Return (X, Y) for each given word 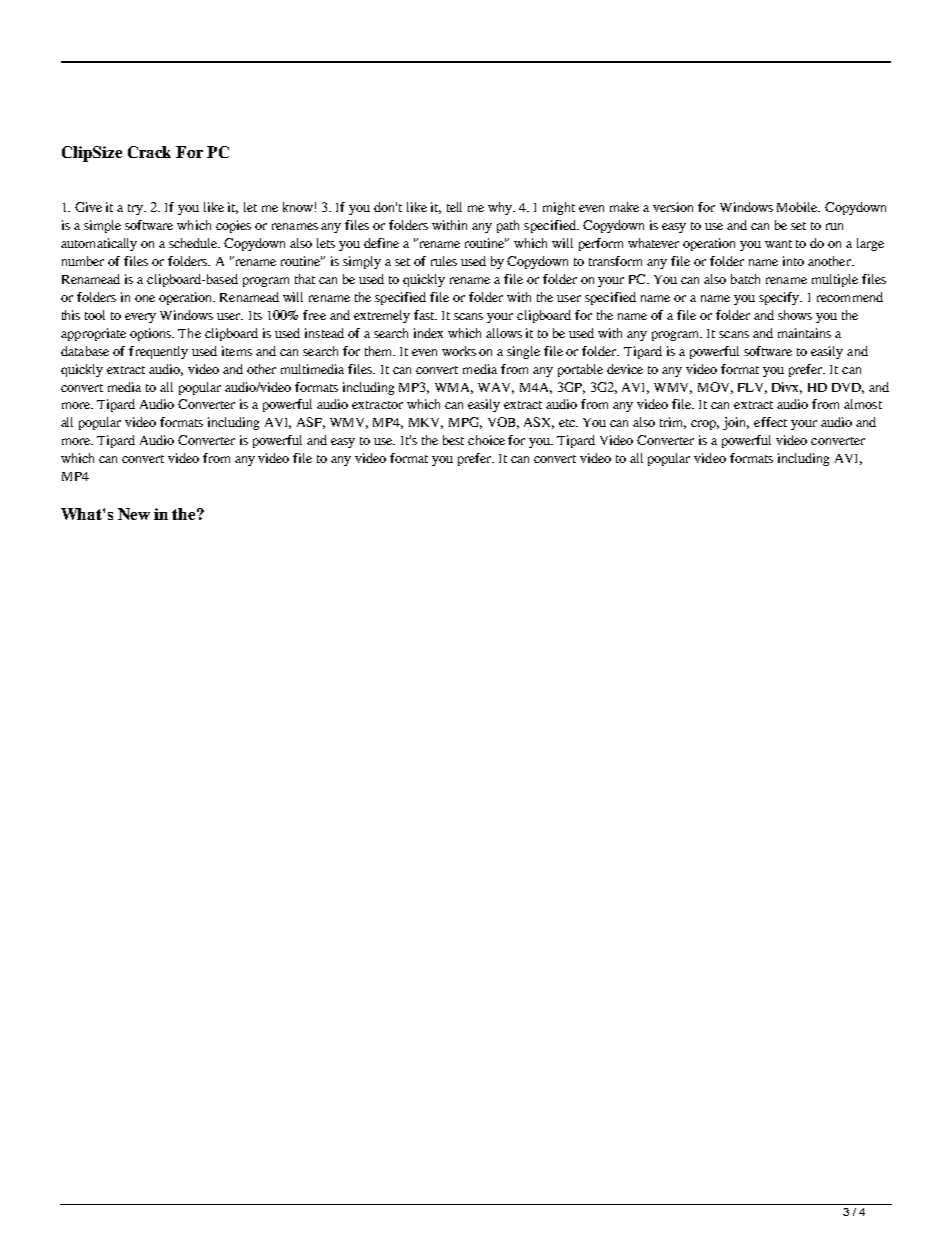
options (152, 334)
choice (486, 440)
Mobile (798, 207)
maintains (804, 333)
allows (504, 333)
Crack (149, 152)
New (134, 514)
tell (454, 207)
